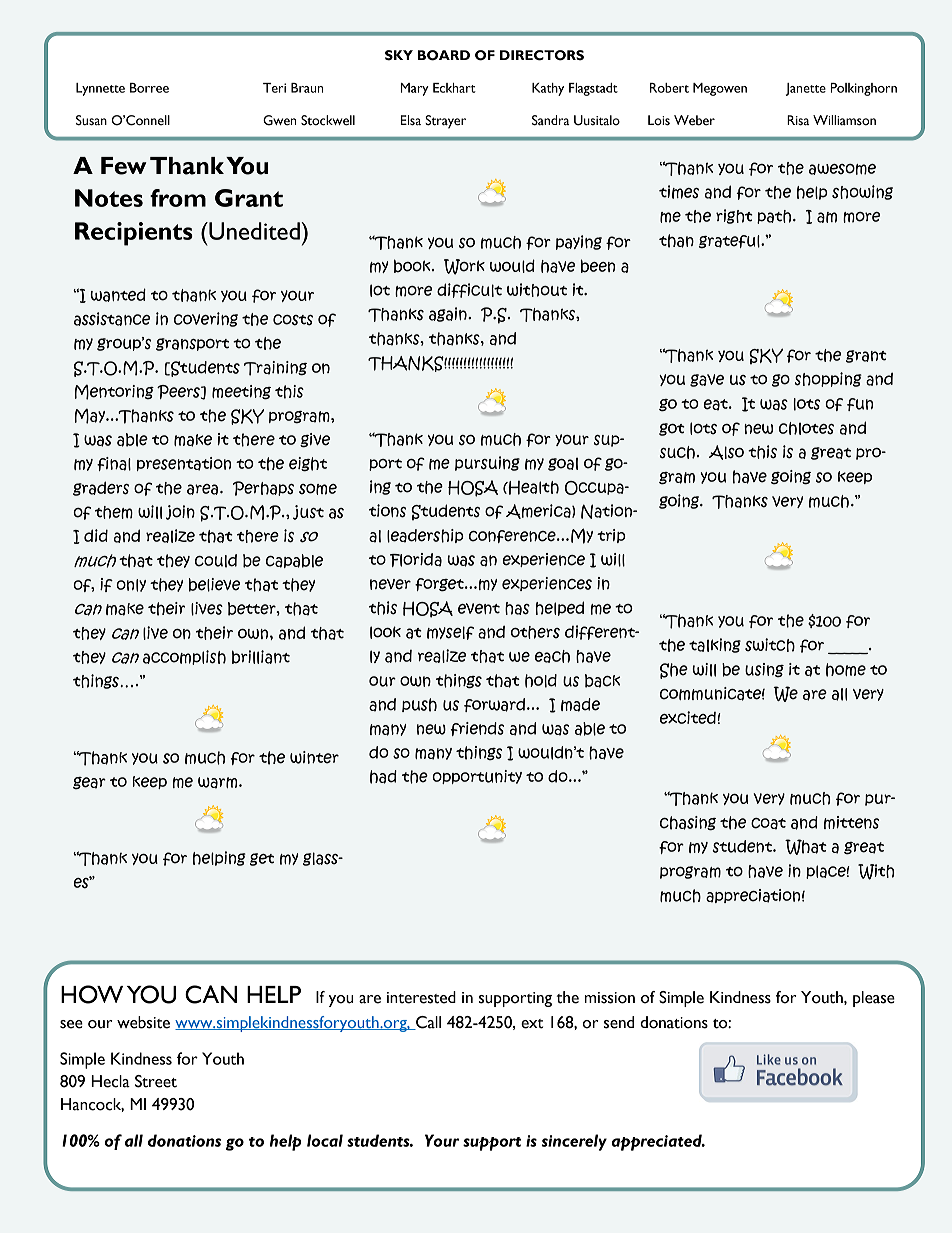  Describe the element at coordinates (658, 1142) in the screenshot. I see `appreciated` at that location.
